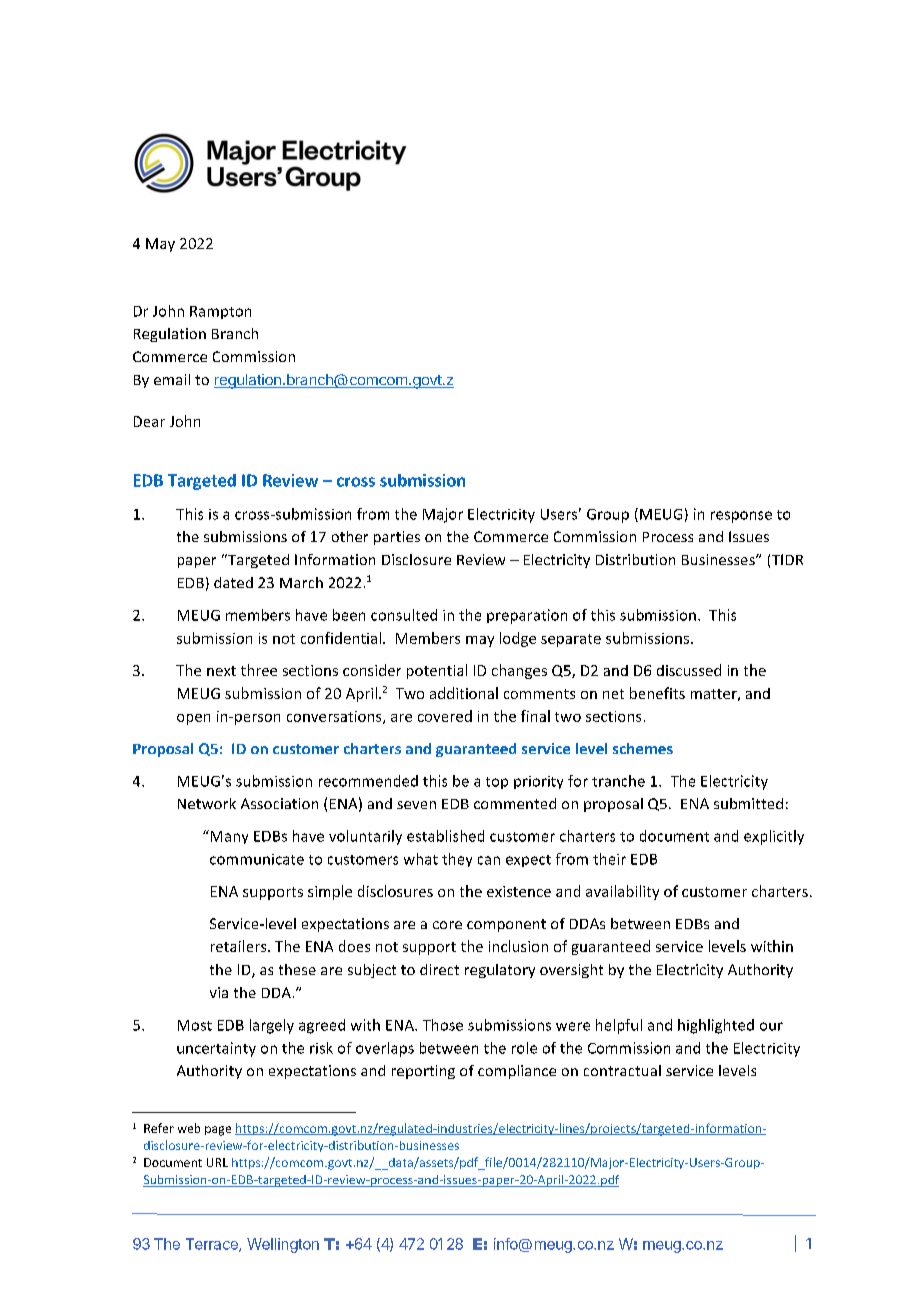 This screenshot has height=1309, width=924. I want to click on Most, so click(195, 1025).
